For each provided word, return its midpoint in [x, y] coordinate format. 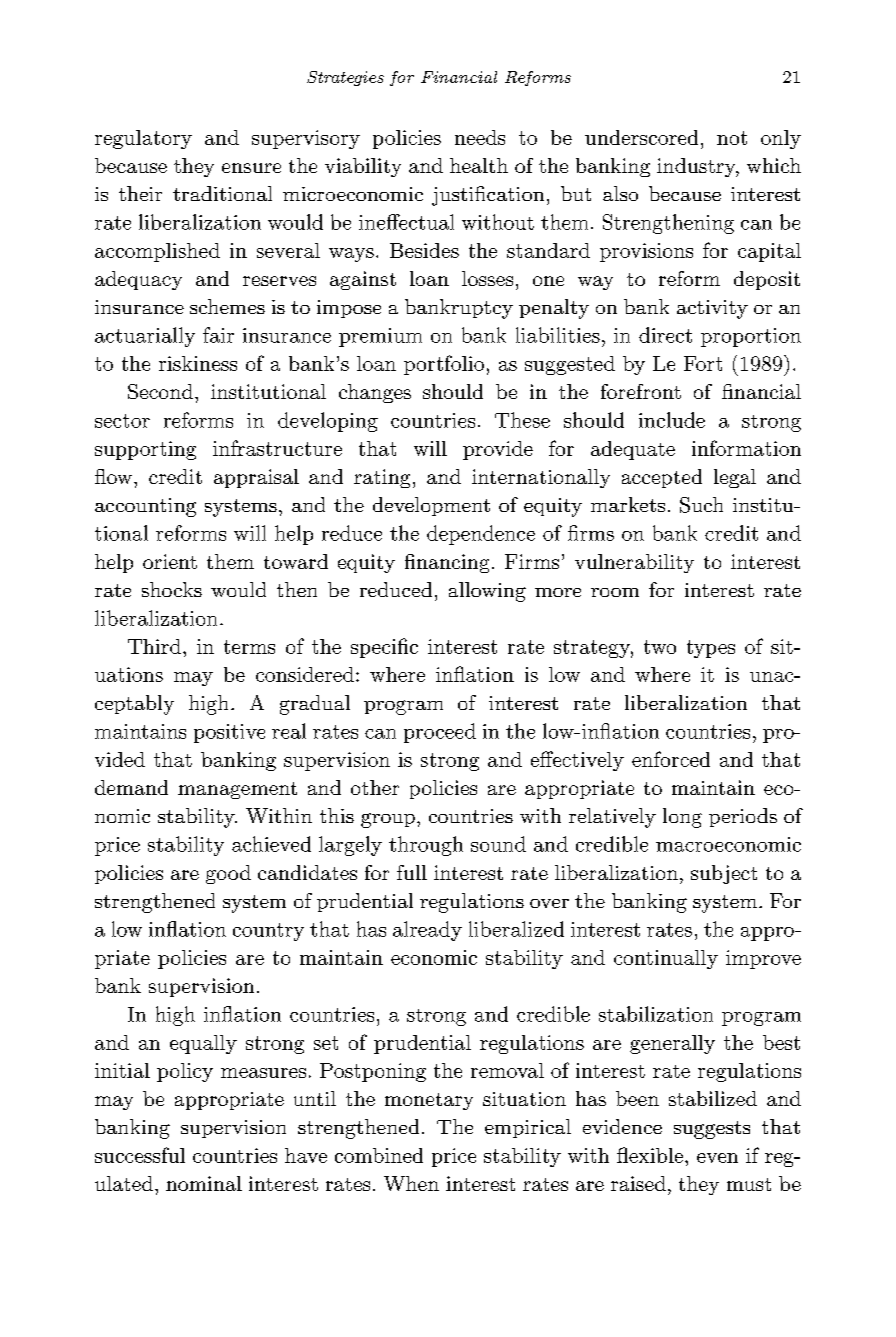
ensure [251, 168]
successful [140, 1155]
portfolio [444, 365]
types [711, 649]
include [672, 420]
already [427, 931]
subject [724, 874]
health [479, 165]
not [732, 138]
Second [160, 391]
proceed [440, 733]
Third [154, 646]
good [228, 874]
